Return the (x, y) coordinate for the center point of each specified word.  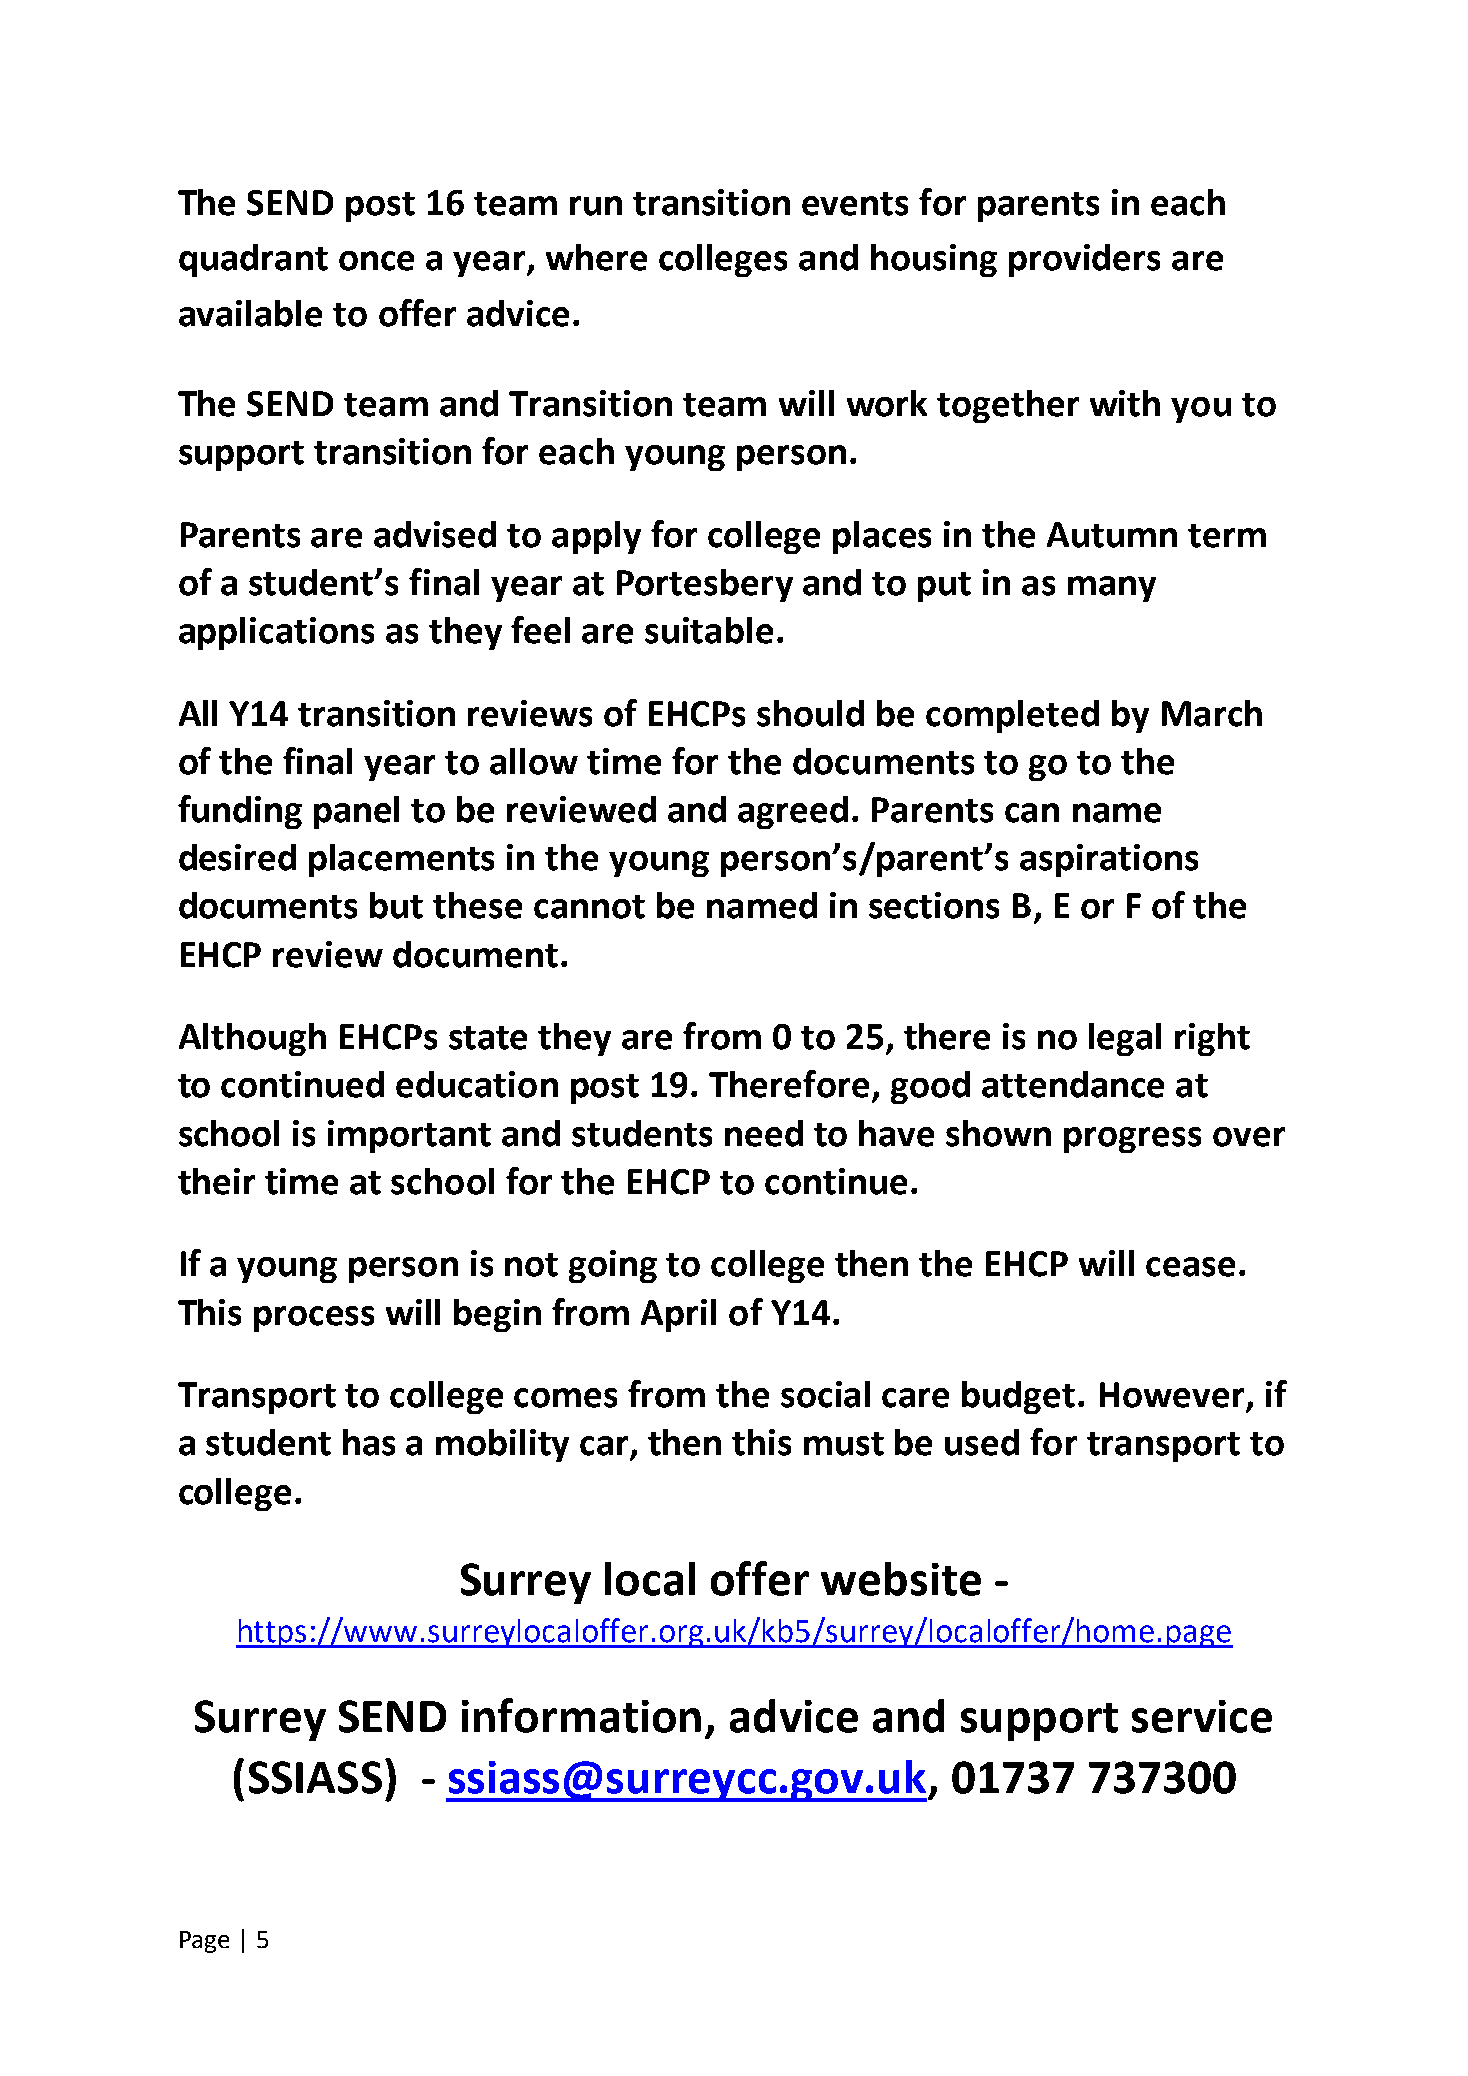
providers (1084, 260)
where (596, 257)
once (376, 261)
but (396, 905)
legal (1125, 1039)
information (581, 1715)
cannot (589, 907)
